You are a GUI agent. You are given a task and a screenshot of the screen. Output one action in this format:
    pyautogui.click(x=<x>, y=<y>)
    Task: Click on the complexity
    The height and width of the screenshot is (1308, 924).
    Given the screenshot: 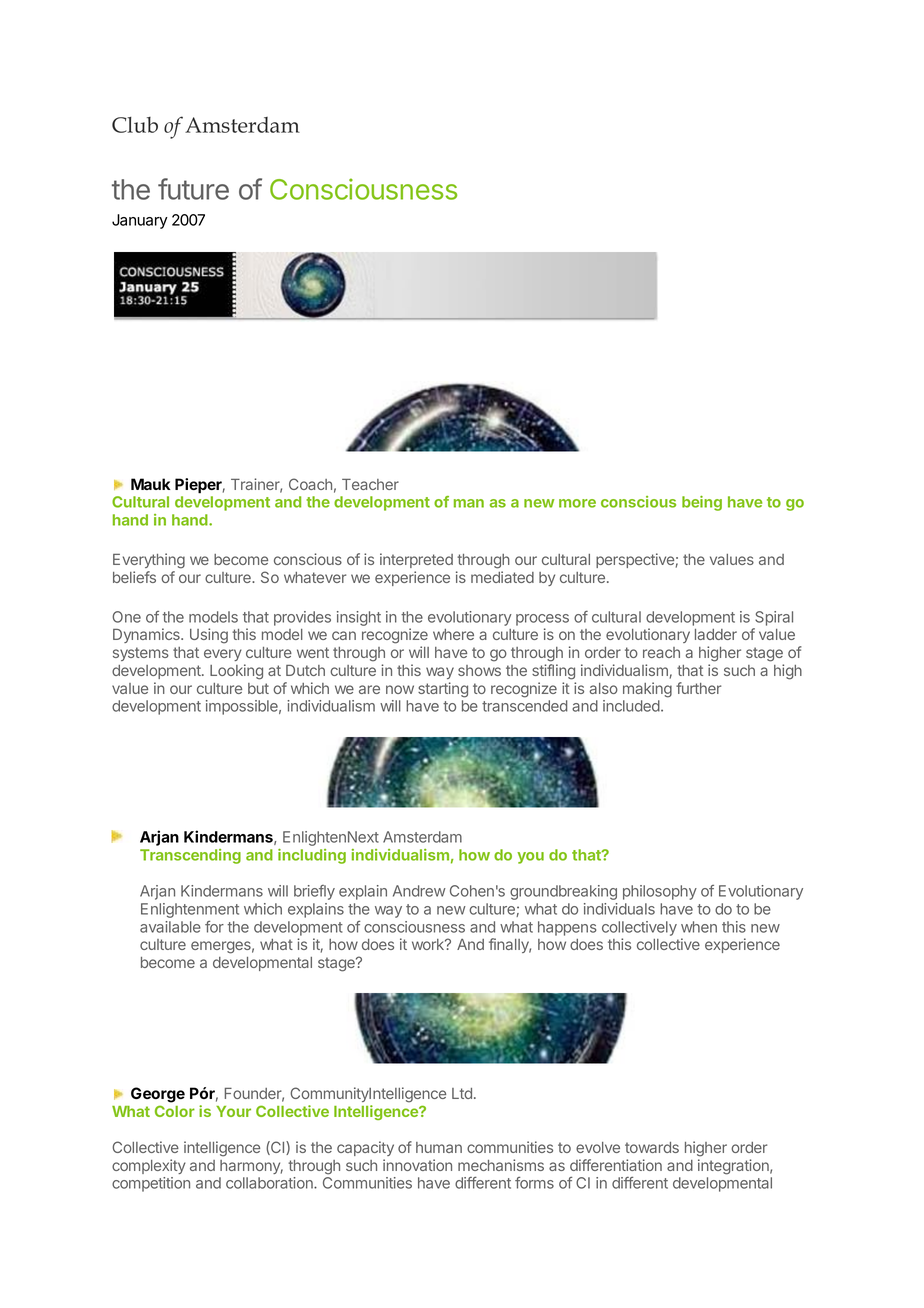 What is the action you would take?
    pyautogui.click(x=149, y=1166)
